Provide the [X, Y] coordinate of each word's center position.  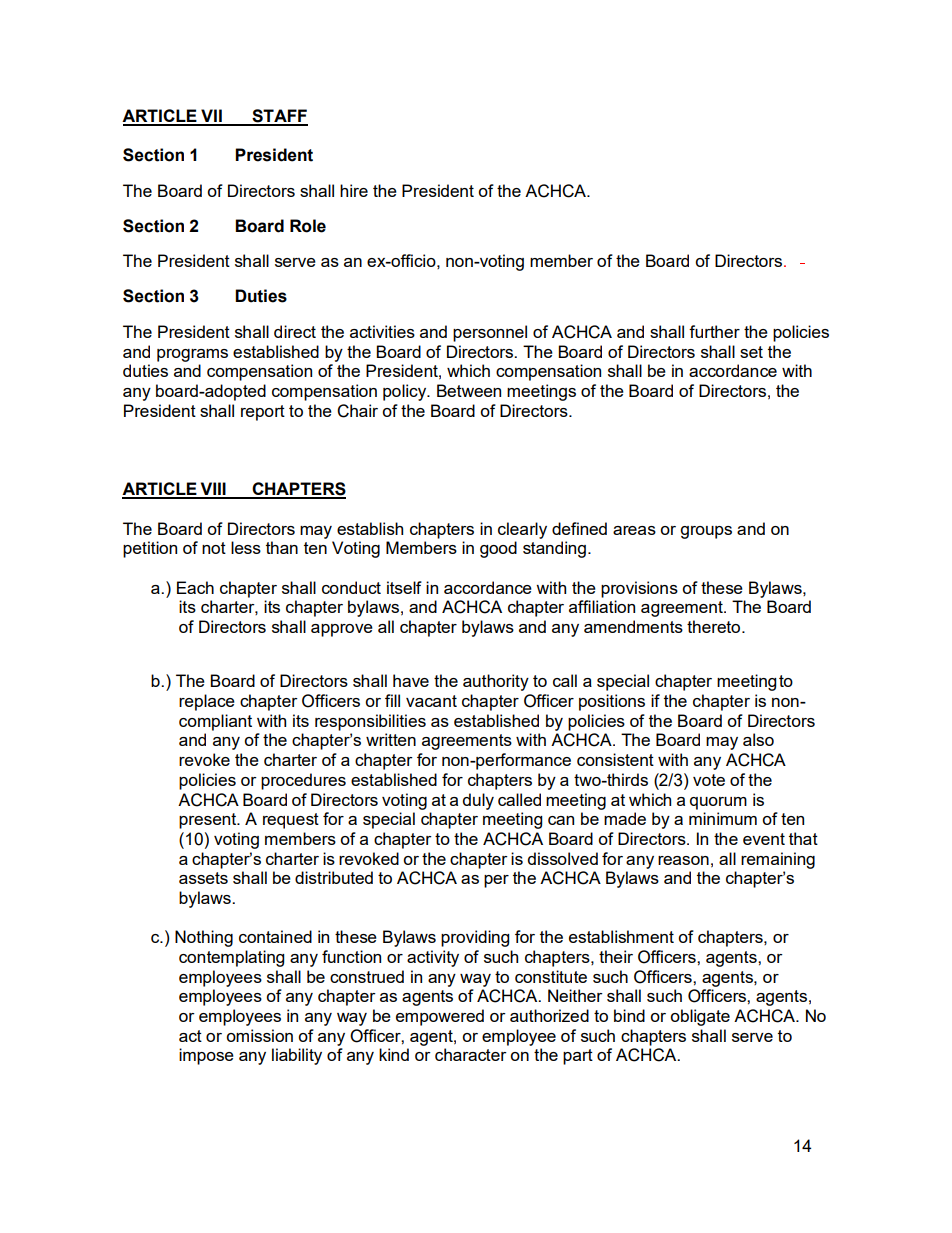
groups [706, 532]
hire [354, 190]
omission [259, 1035]
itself [404, 587]
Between [469, 390]
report [263, 413]
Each [195, 587]
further [714, 331]
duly [478, 801]
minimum [723, 818]
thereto [715, 626]
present [209, 821]
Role [308, 226]
